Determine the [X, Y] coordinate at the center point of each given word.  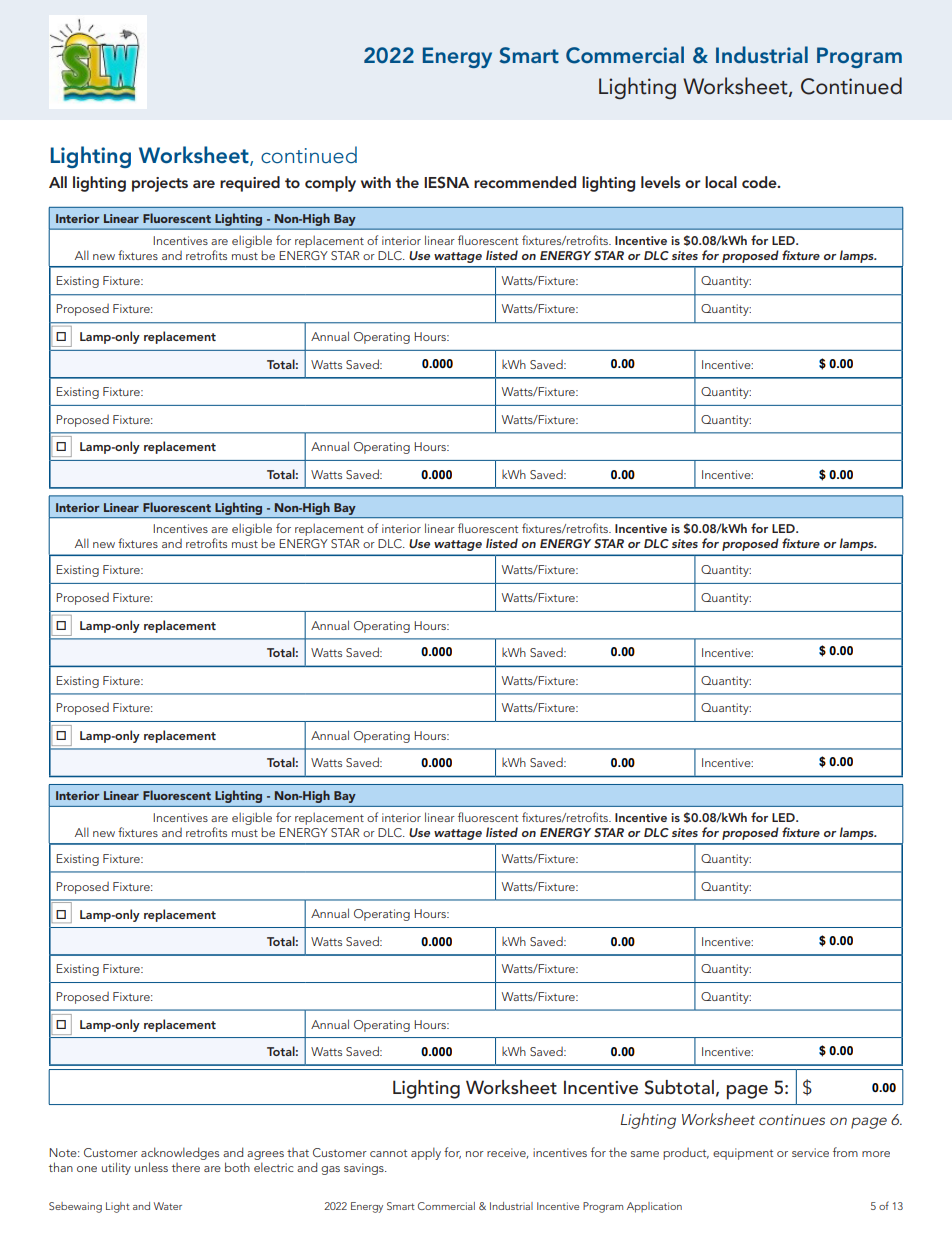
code [760, 182]
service [810, 1152]
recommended [525, 182]
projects [160, 184]
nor [475, 1154]
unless [151, 1167]
